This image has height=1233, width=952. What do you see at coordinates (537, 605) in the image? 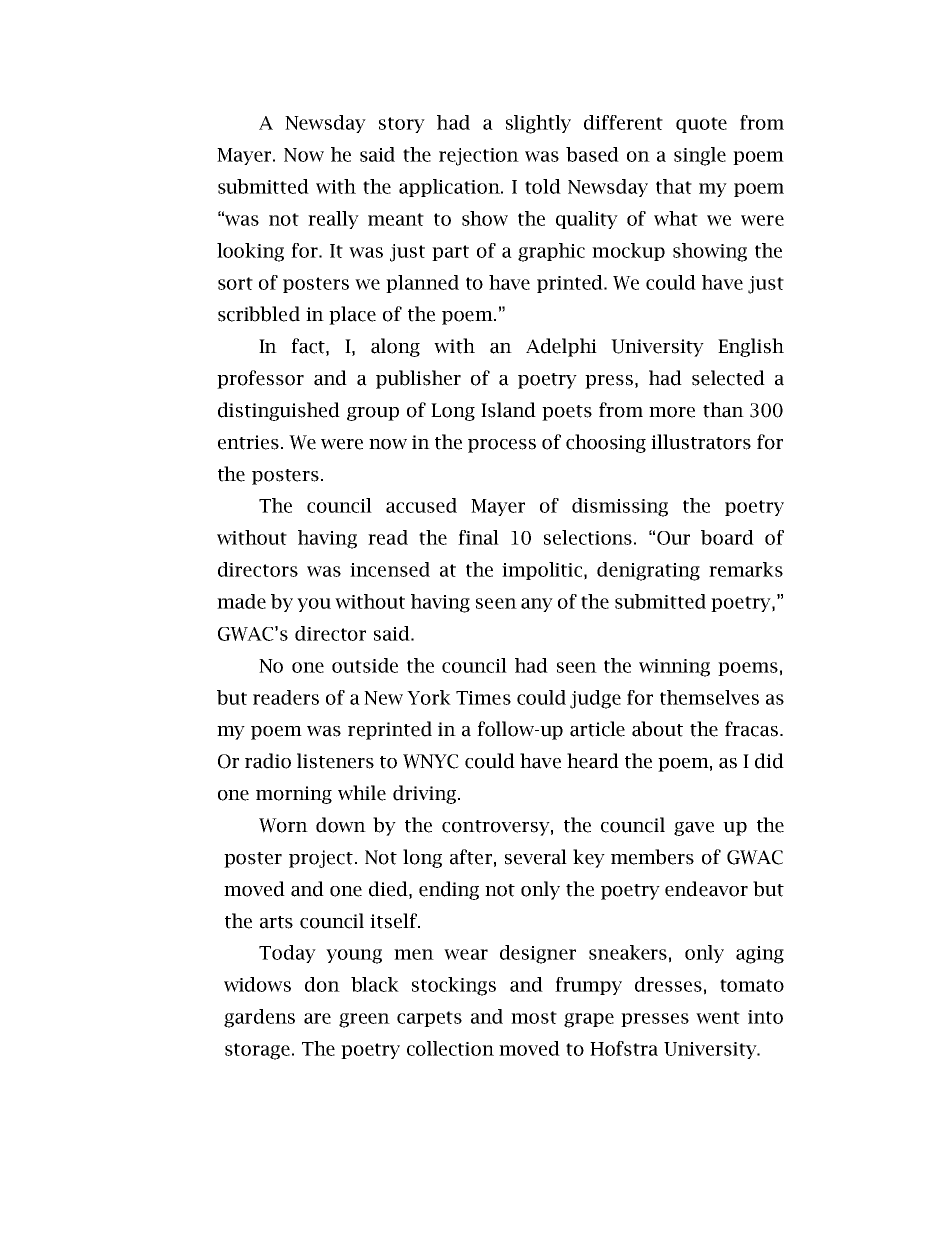
I see `any` at bounding box center [537, 605].
